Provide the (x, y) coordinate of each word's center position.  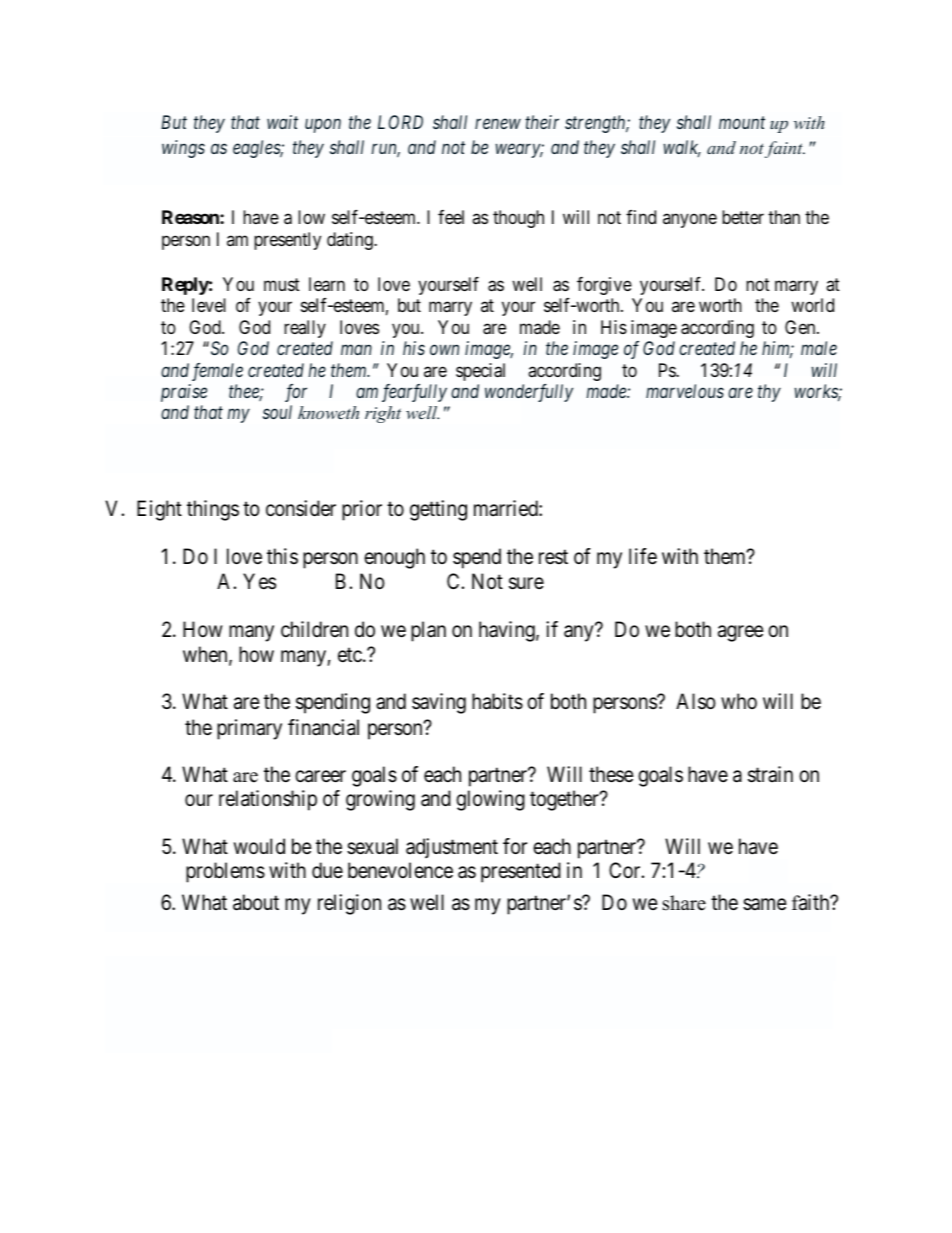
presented (521, 872)
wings (183, 149)
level (209, 305)
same (765, 905)
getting (438, 510)
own (444, 350)
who (739, 701)
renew (498, 124)
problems (225, 872)
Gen (801, 327)
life (643, 556)
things (213, 510)
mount (742, 123)
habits (497, 701)
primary (249, 729)
